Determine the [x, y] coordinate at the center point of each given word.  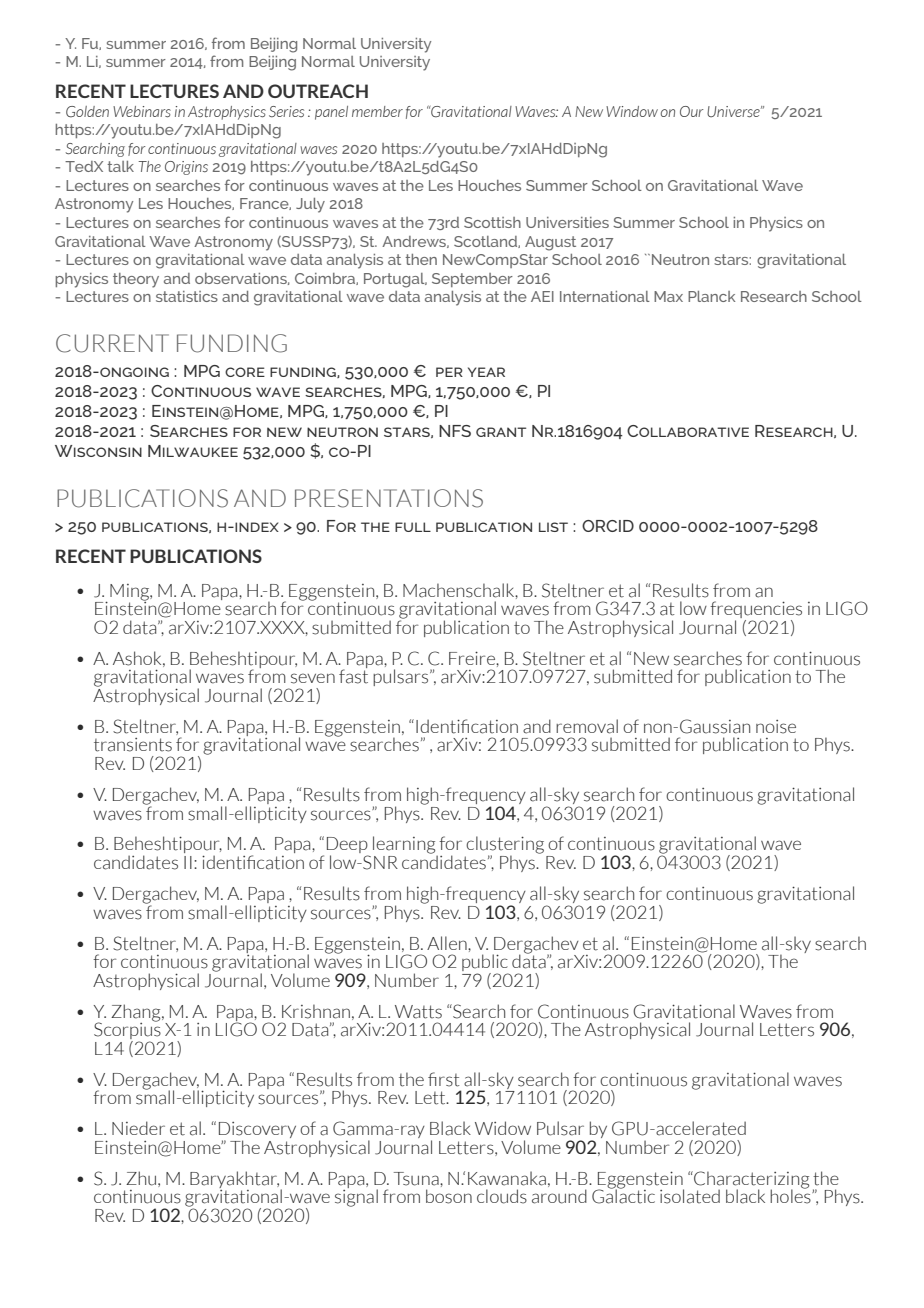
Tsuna [417, 1179]
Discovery [257, 1131]
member [377, 111]
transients [133, 745]
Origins [186, 168]
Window [632, 111]
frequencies [756, 611]
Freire [473, 658]
